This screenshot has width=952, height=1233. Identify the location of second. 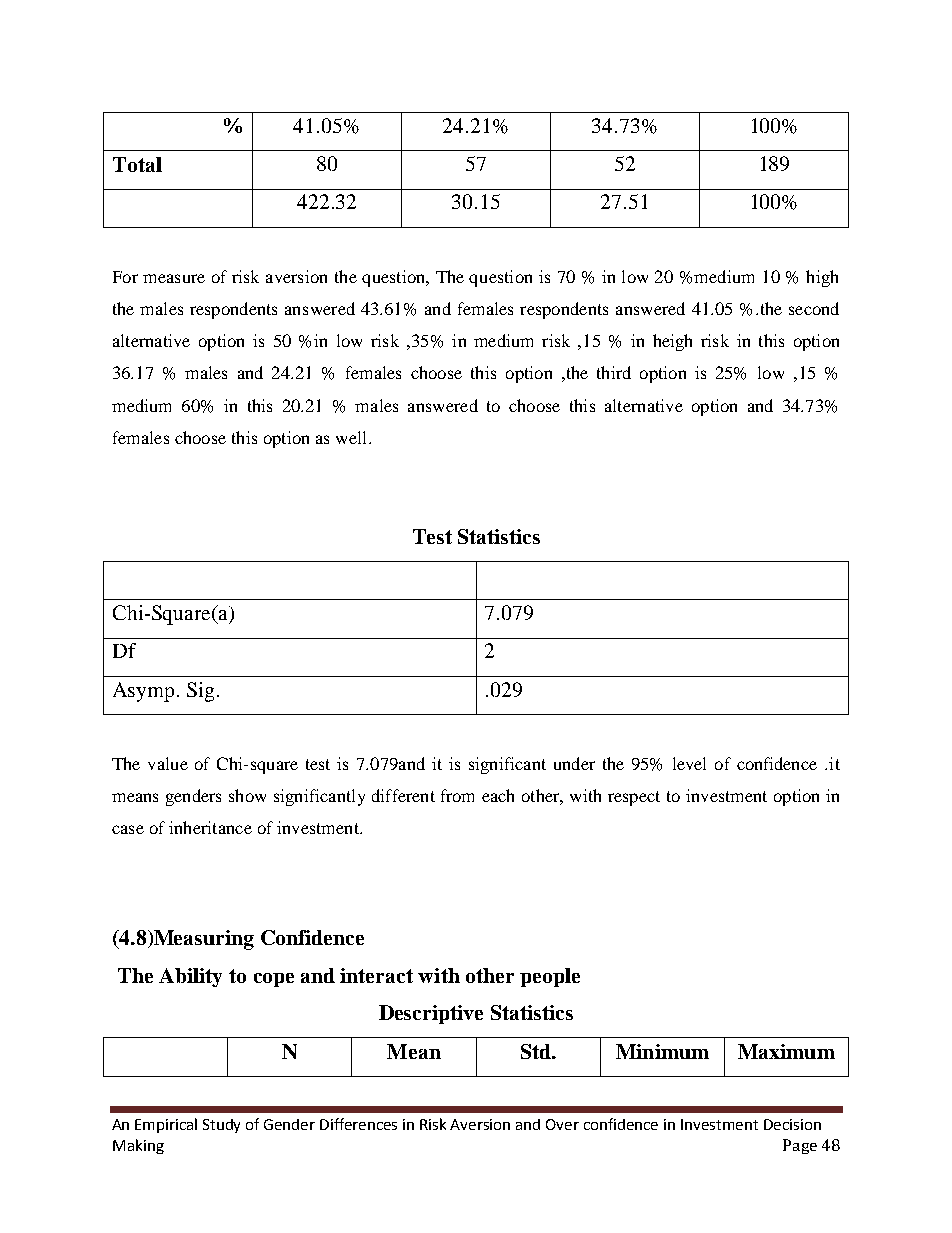
(814, 308).
